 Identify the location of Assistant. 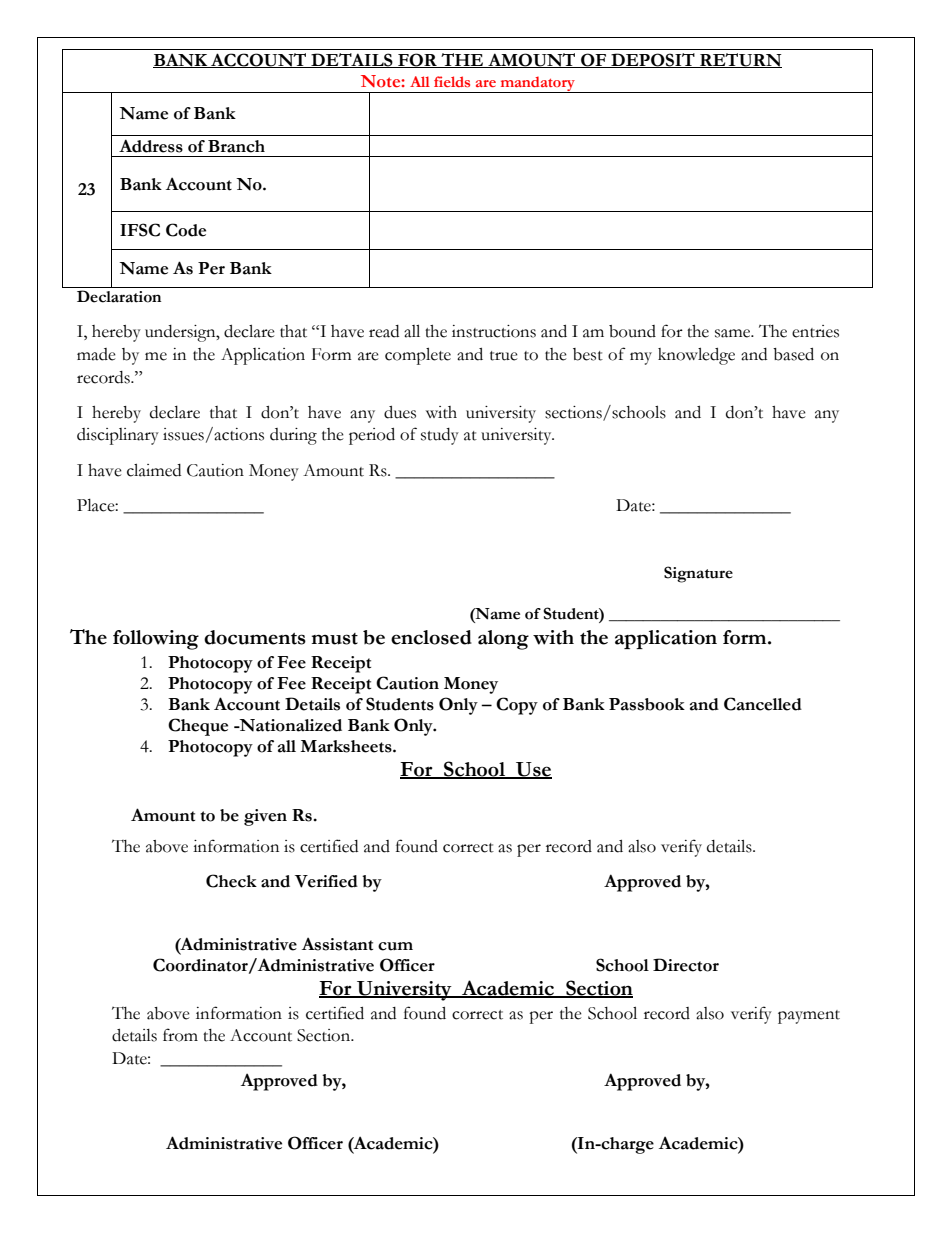
(337, 944).
